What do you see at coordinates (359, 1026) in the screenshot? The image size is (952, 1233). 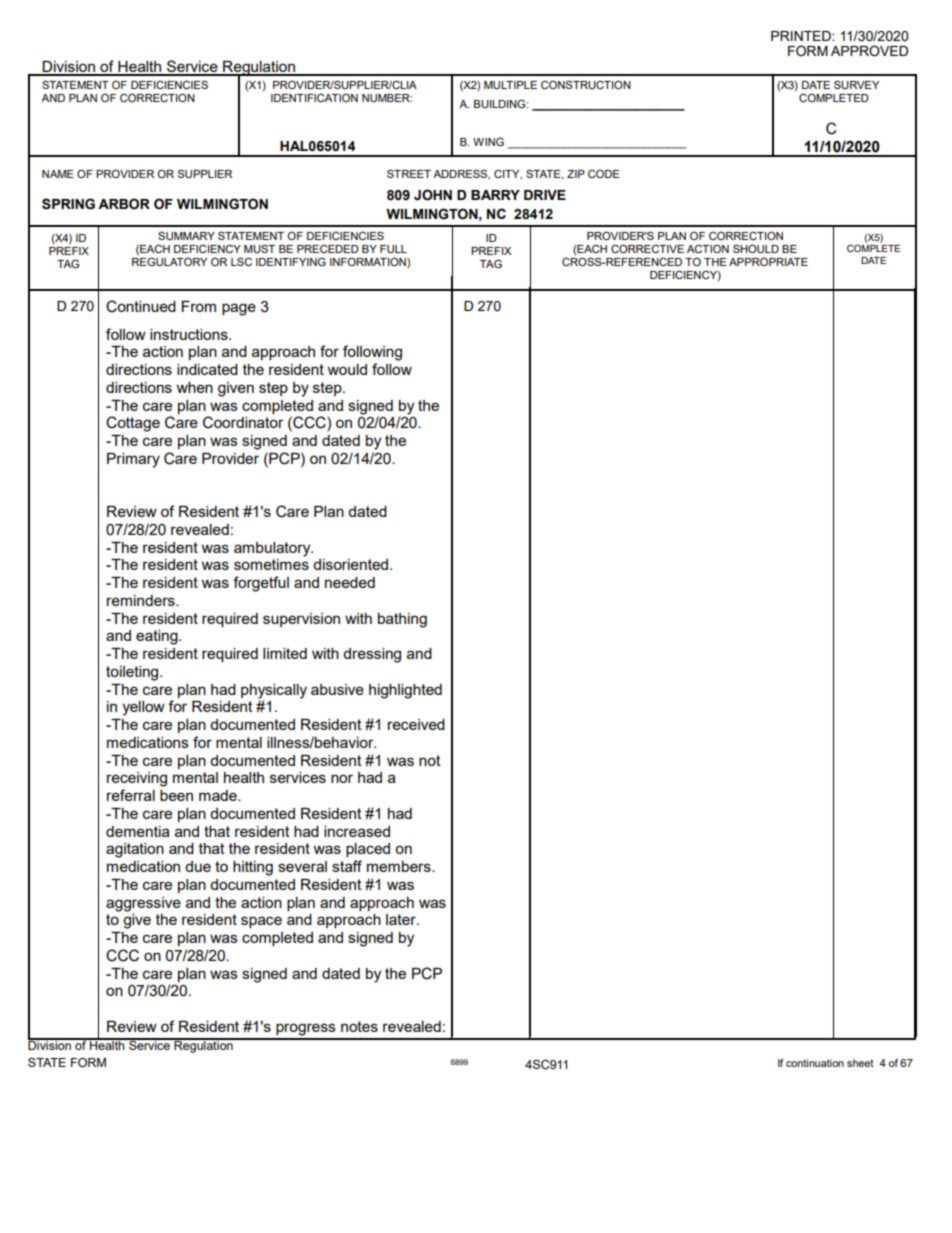 I see `notes` at bounding box center [359, 1026].
